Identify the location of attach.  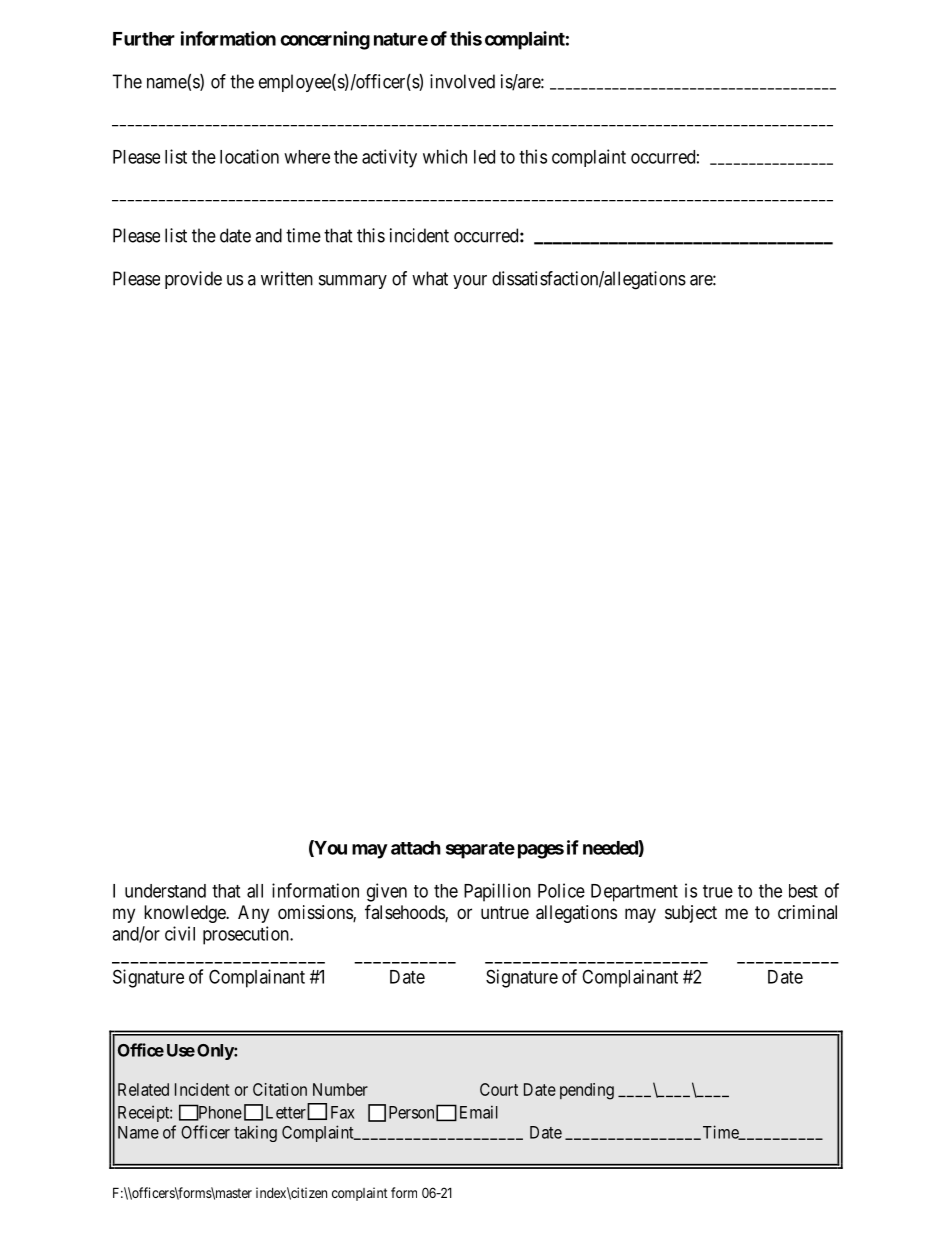
(416, 848).
